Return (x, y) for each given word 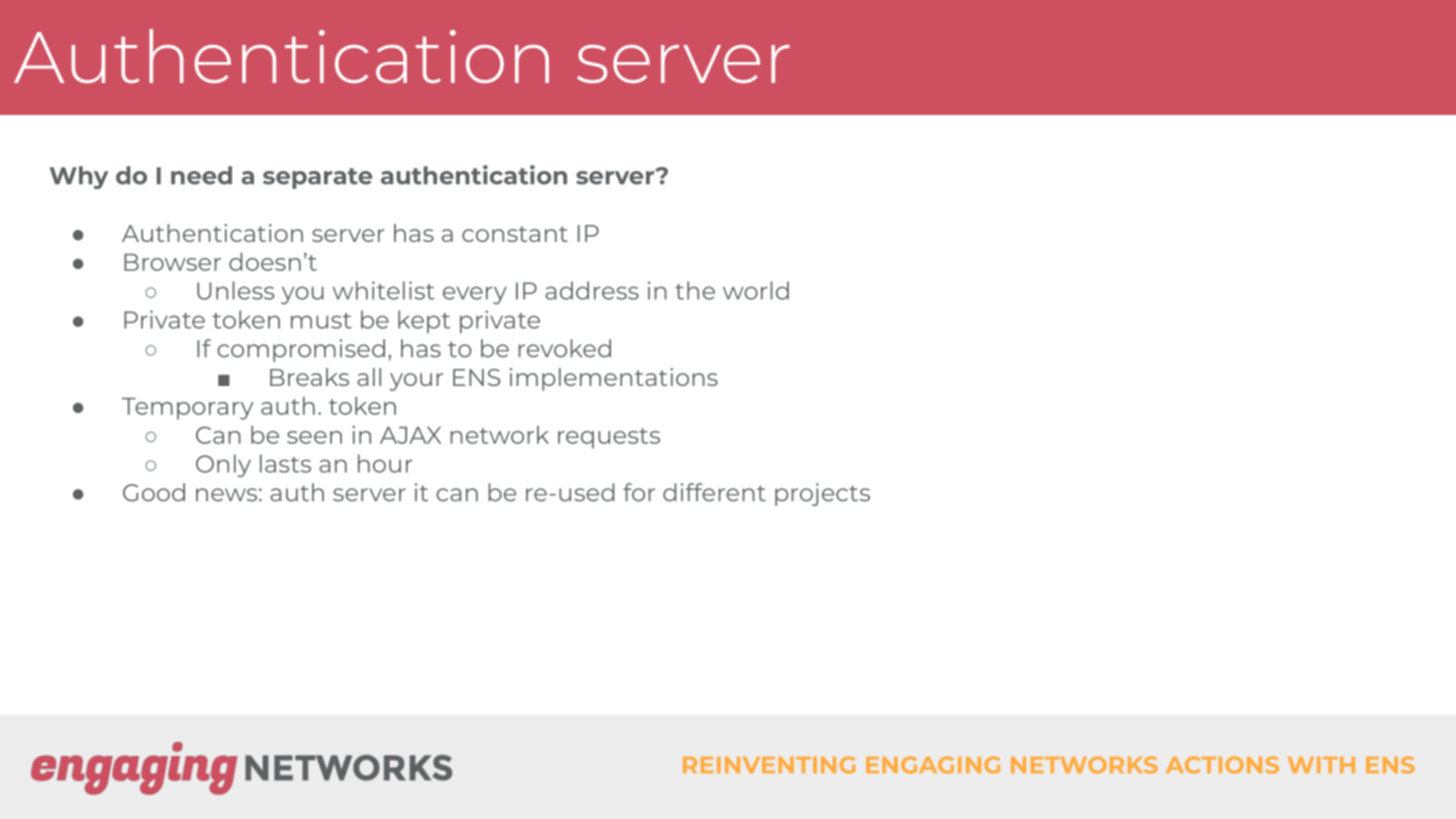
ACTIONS (1222, 765)
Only (223, 466)
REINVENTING (769, 765)
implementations (614, 379)
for (639, 492)
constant (515, 234)
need (201, 175)
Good (154, 492)
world (756, 290)
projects (822, 494)
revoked (564, 348)
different (714, 492)
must (321, 321)
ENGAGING (933, 765)
